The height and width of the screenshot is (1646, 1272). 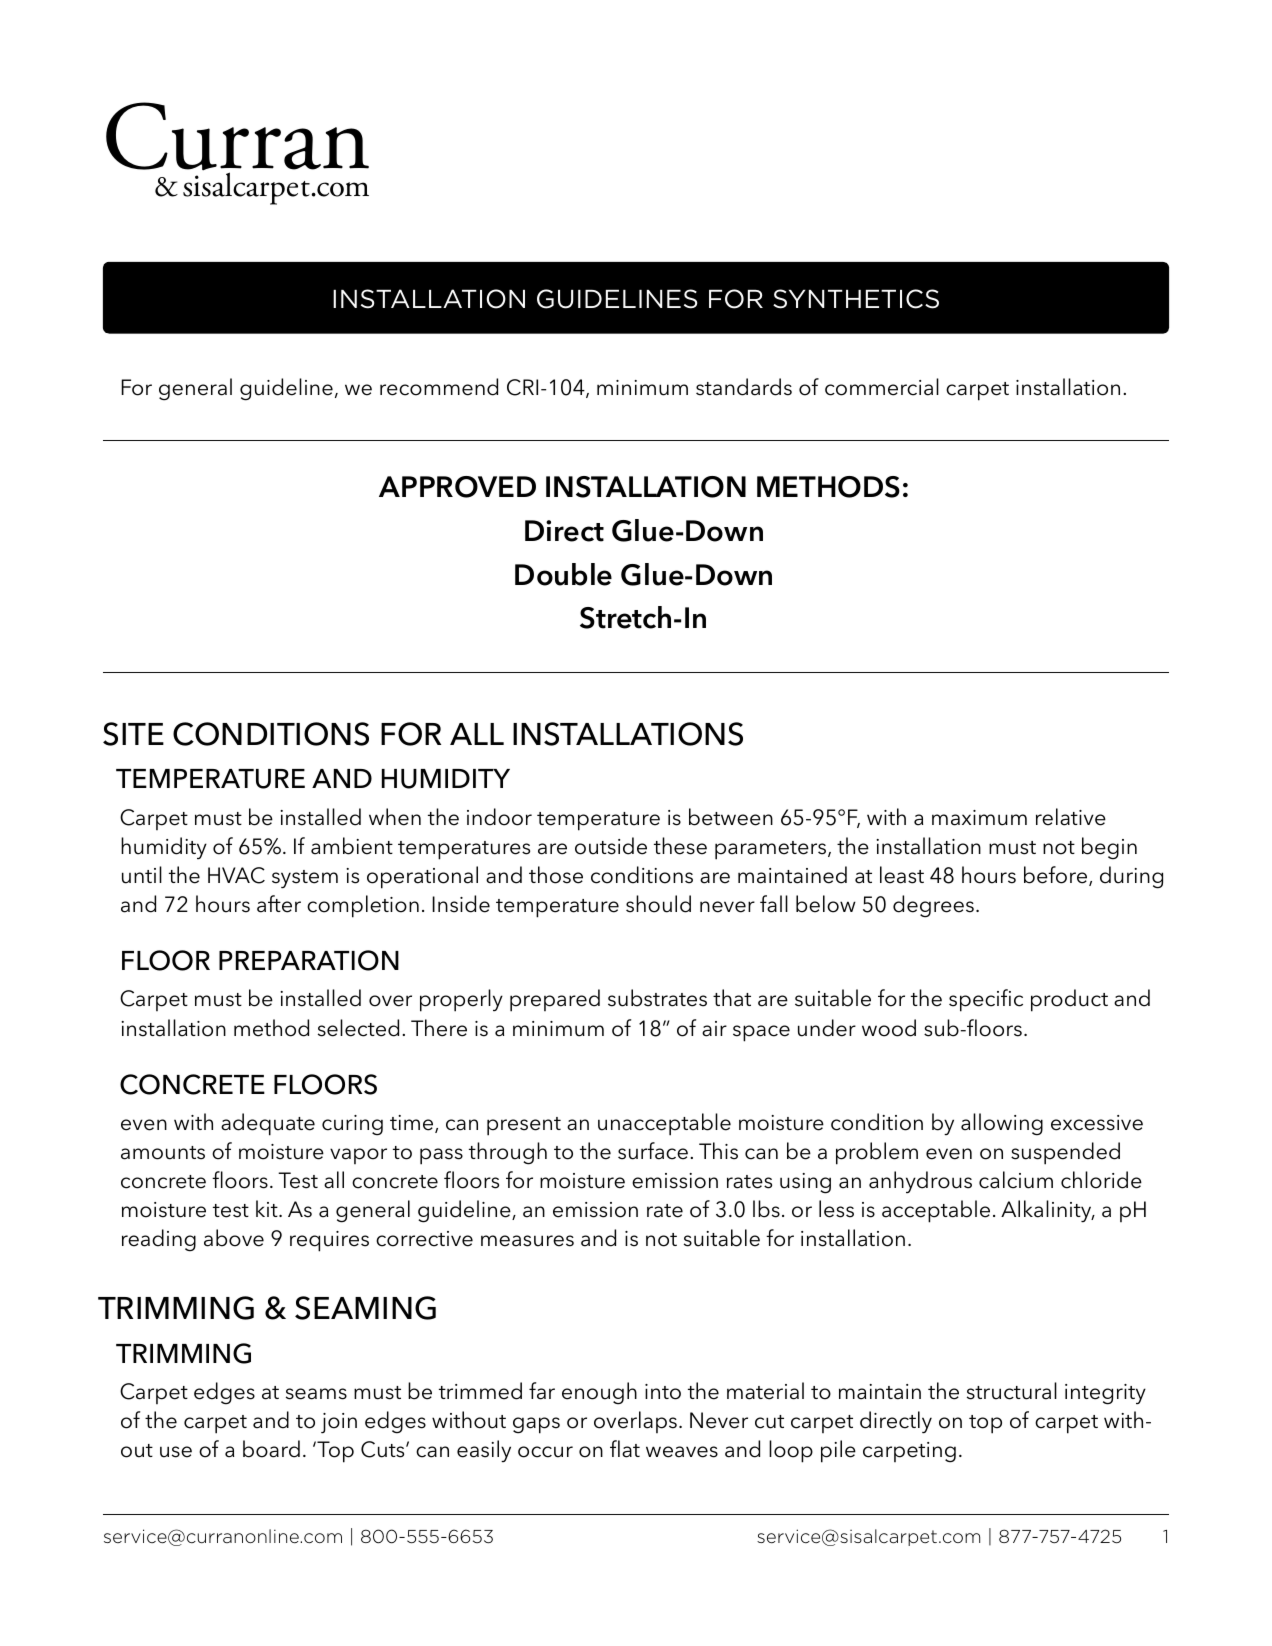 What do you see at coordinates (236, 875) in the screenshot?
I see `HVAC` at bounding box center [236, 875].
